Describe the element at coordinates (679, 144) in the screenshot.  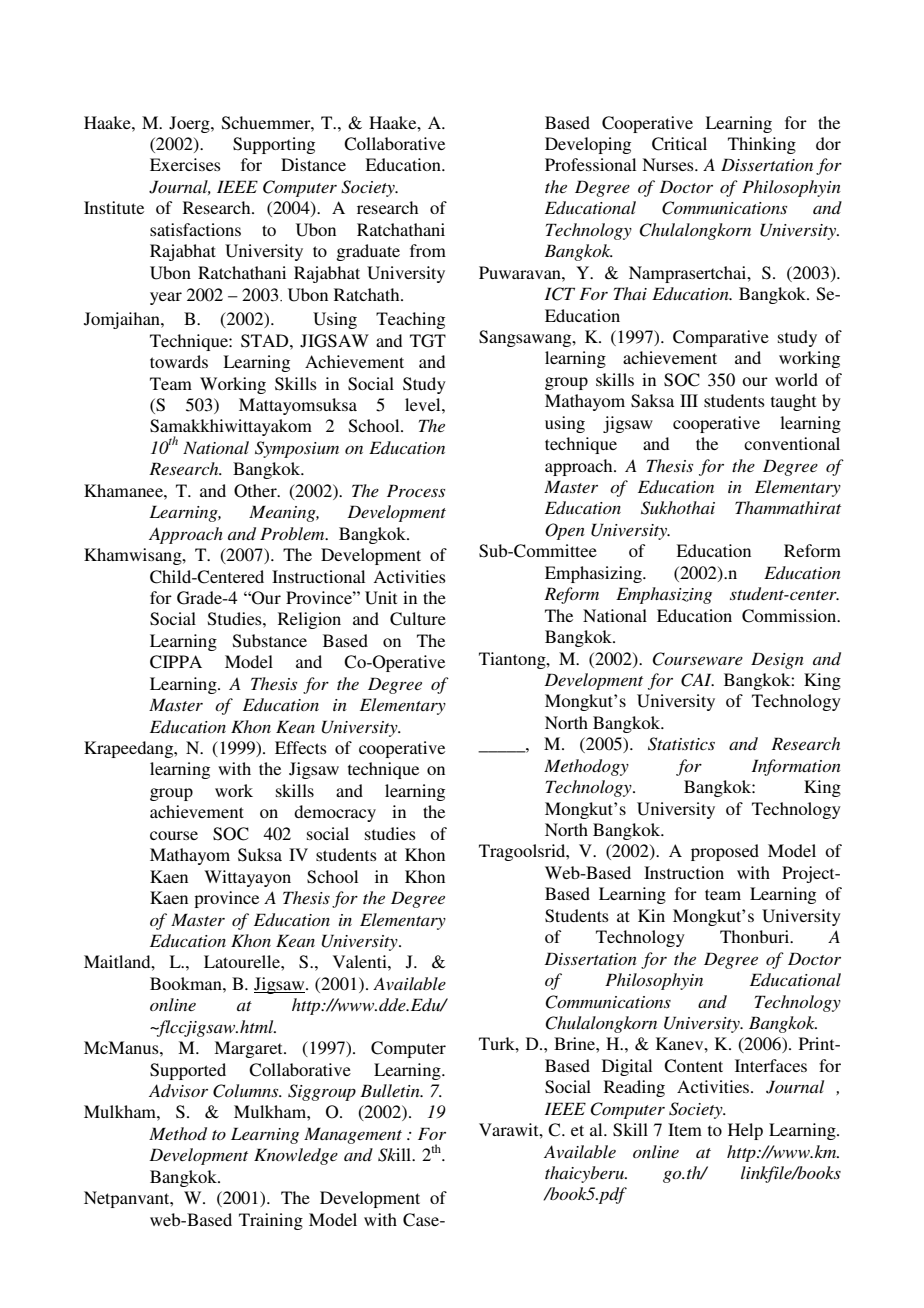
I see `Critical` at that location.
